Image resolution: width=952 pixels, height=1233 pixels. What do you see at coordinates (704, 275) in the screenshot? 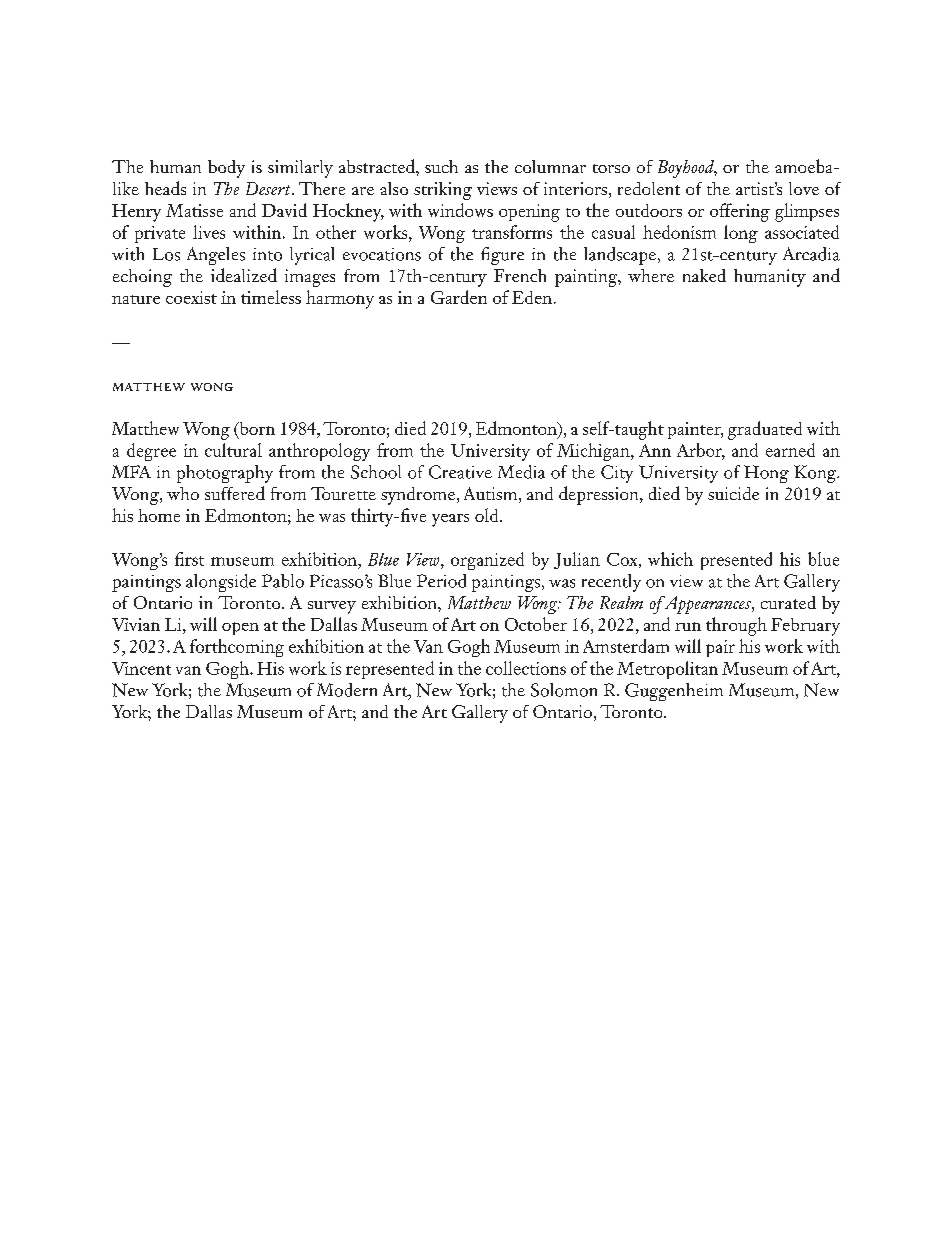
I see `naked` at bounding box center [704, 275].
